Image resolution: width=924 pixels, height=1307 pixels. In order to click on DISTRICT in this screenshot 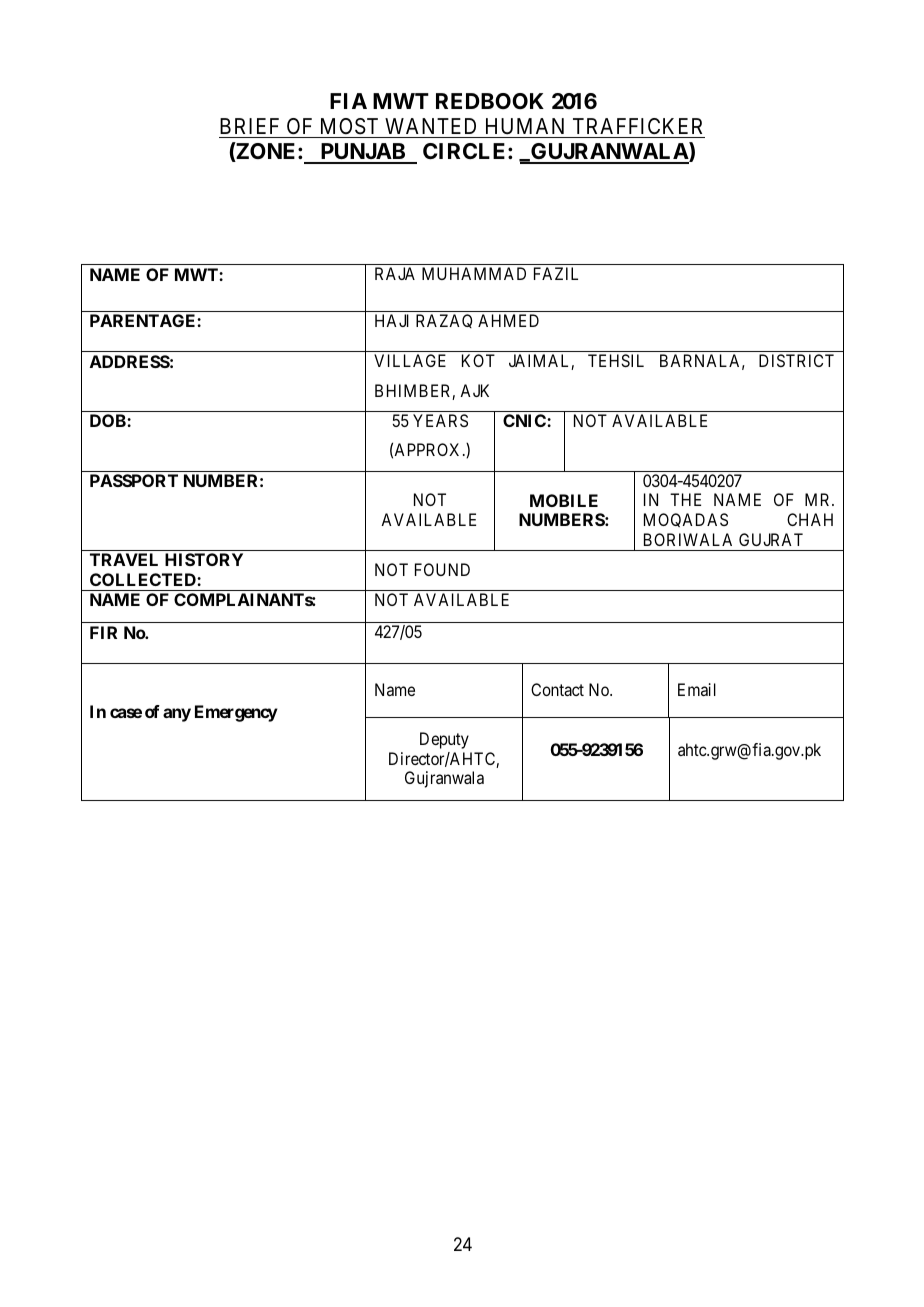, I will do `click(796, 360)`.
